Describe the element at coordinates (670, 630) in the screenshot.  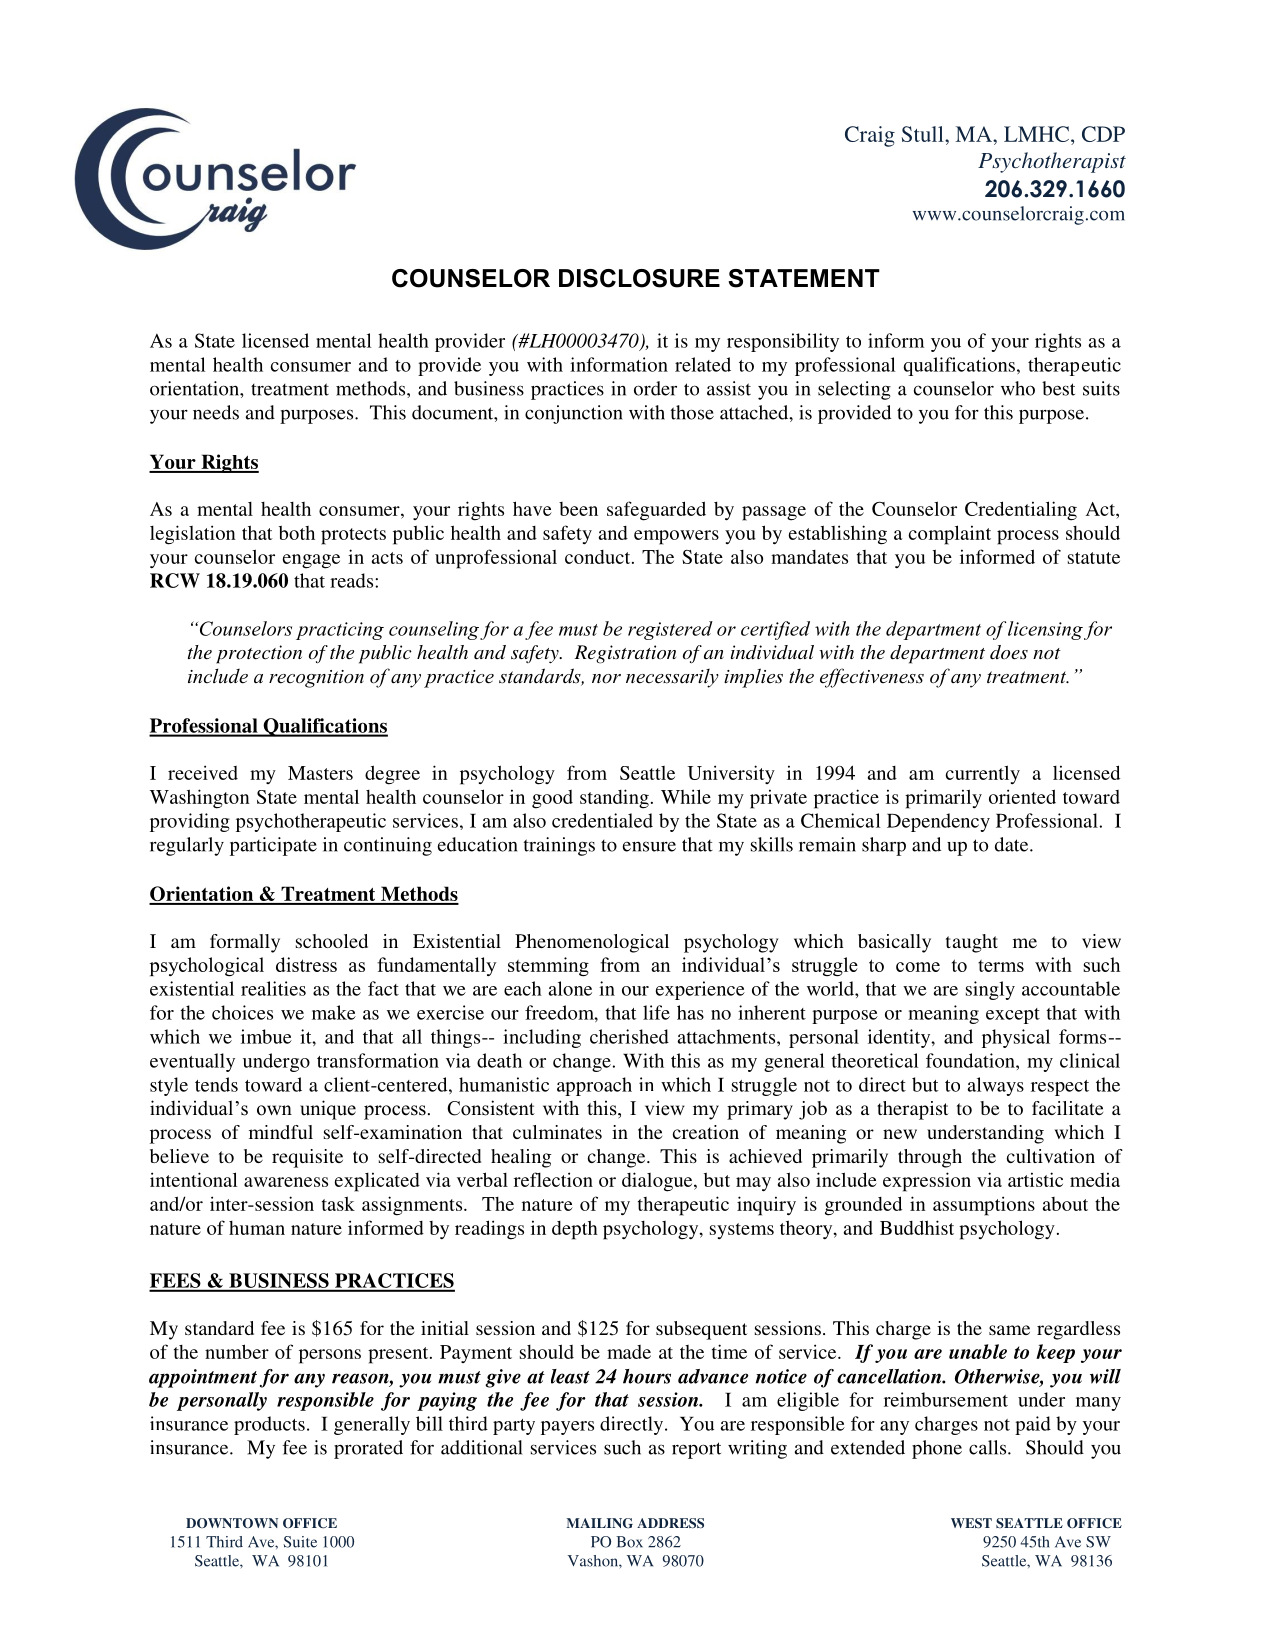
I see `registered` at that location.
